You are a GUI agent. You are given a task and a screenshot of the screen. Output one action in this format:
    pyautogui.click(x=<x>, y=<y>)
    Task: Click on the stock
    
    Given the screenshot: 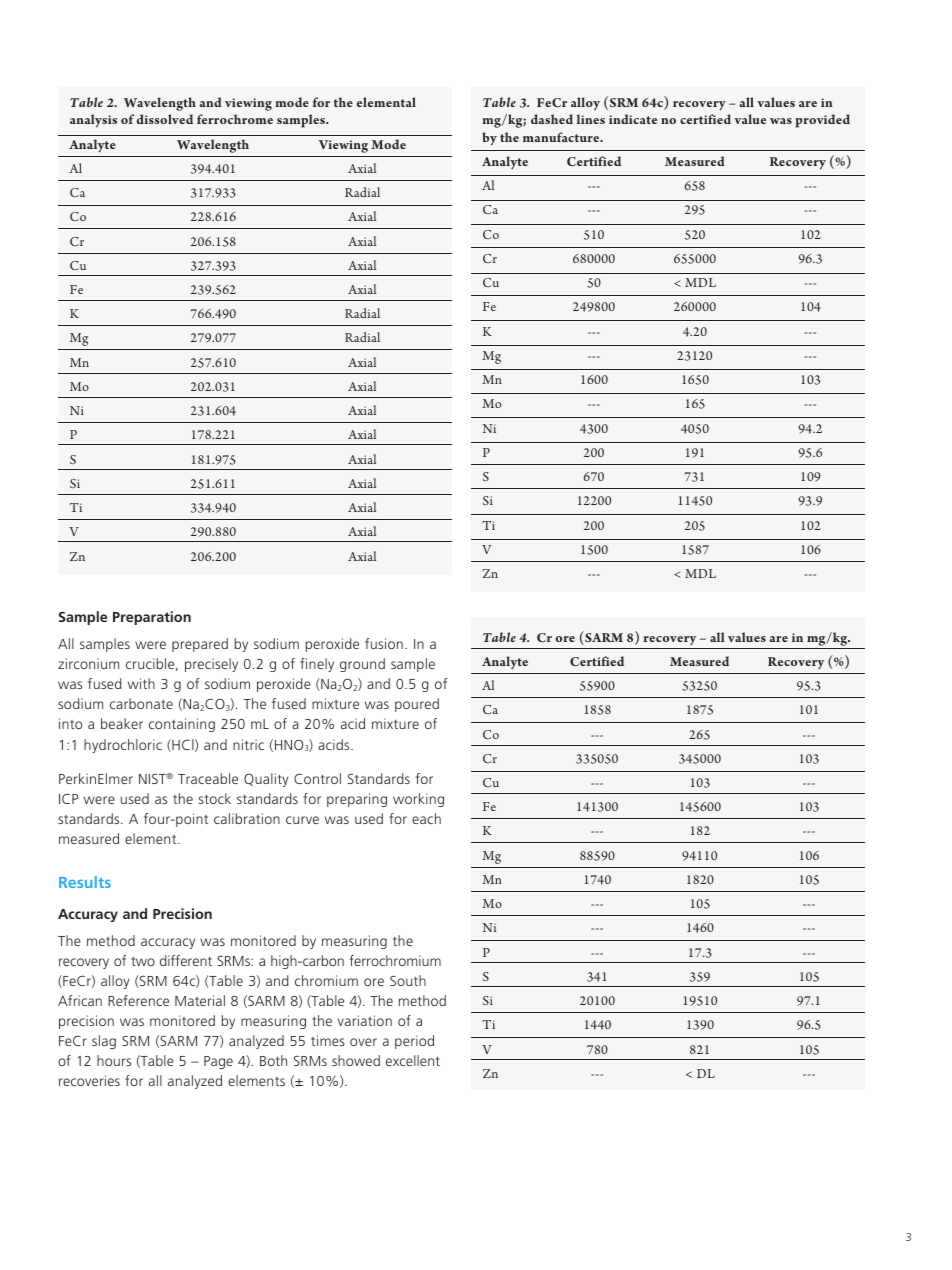 What is the action you would take?
    pyautogui.click(x=215, y=798)
